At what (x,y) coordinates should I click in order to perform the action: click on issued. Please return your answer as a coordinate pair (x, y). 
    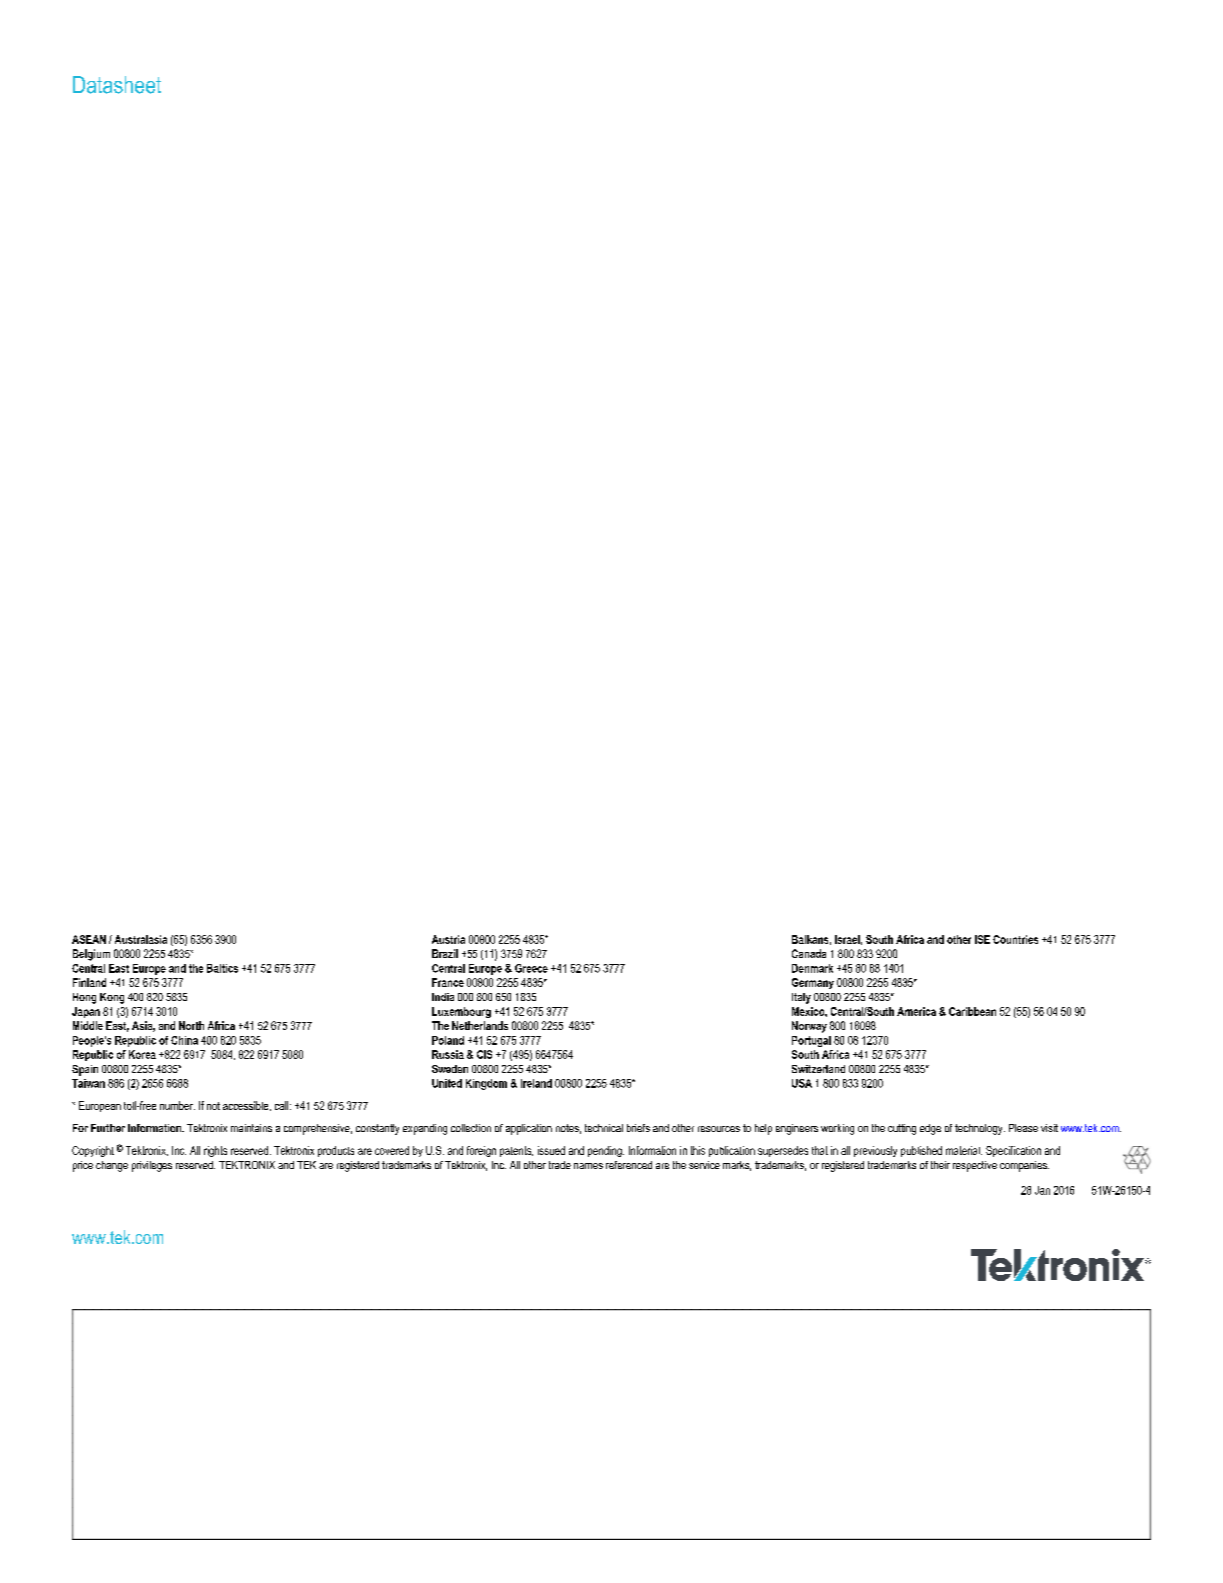
    Looking at the image, I should click on (551, 1150).
